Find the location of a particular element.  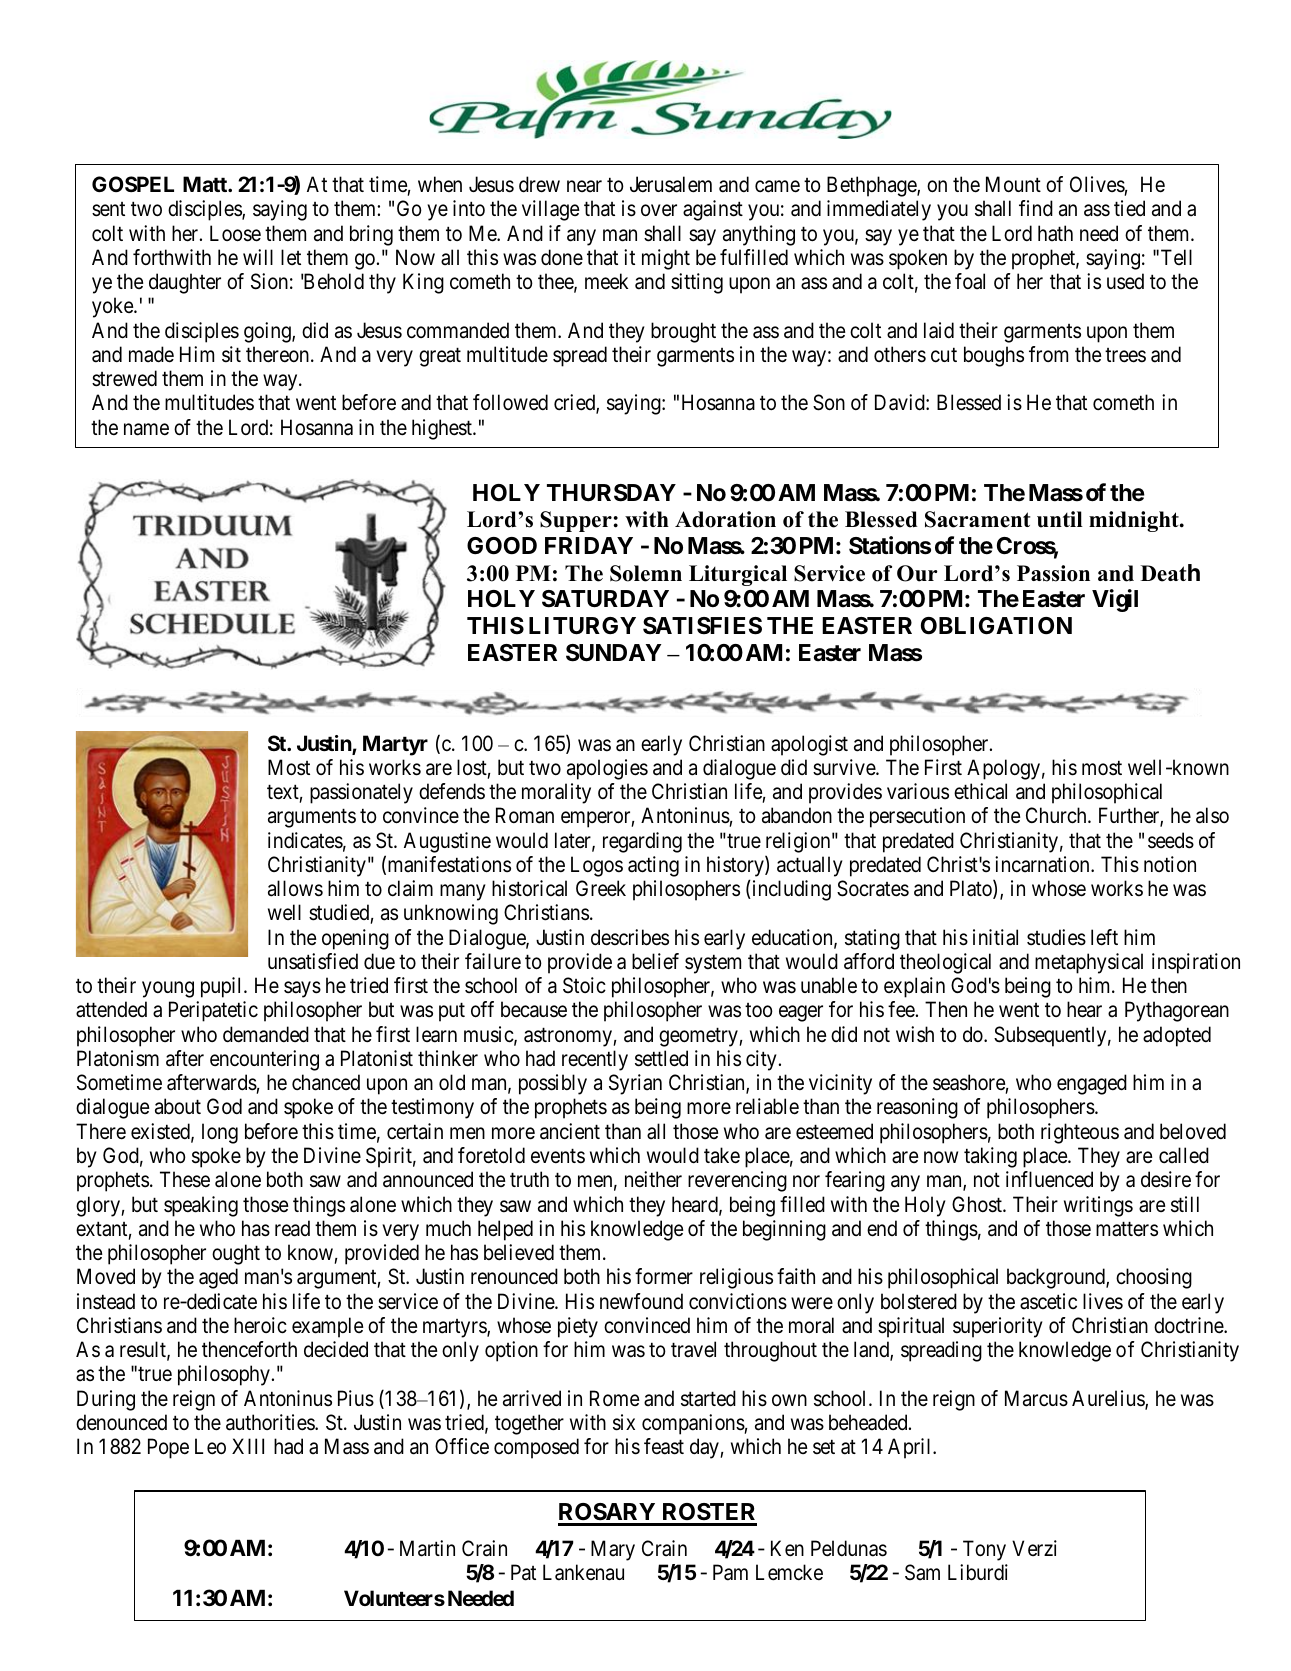

righteous is located at coordinates (1080, 1133).
